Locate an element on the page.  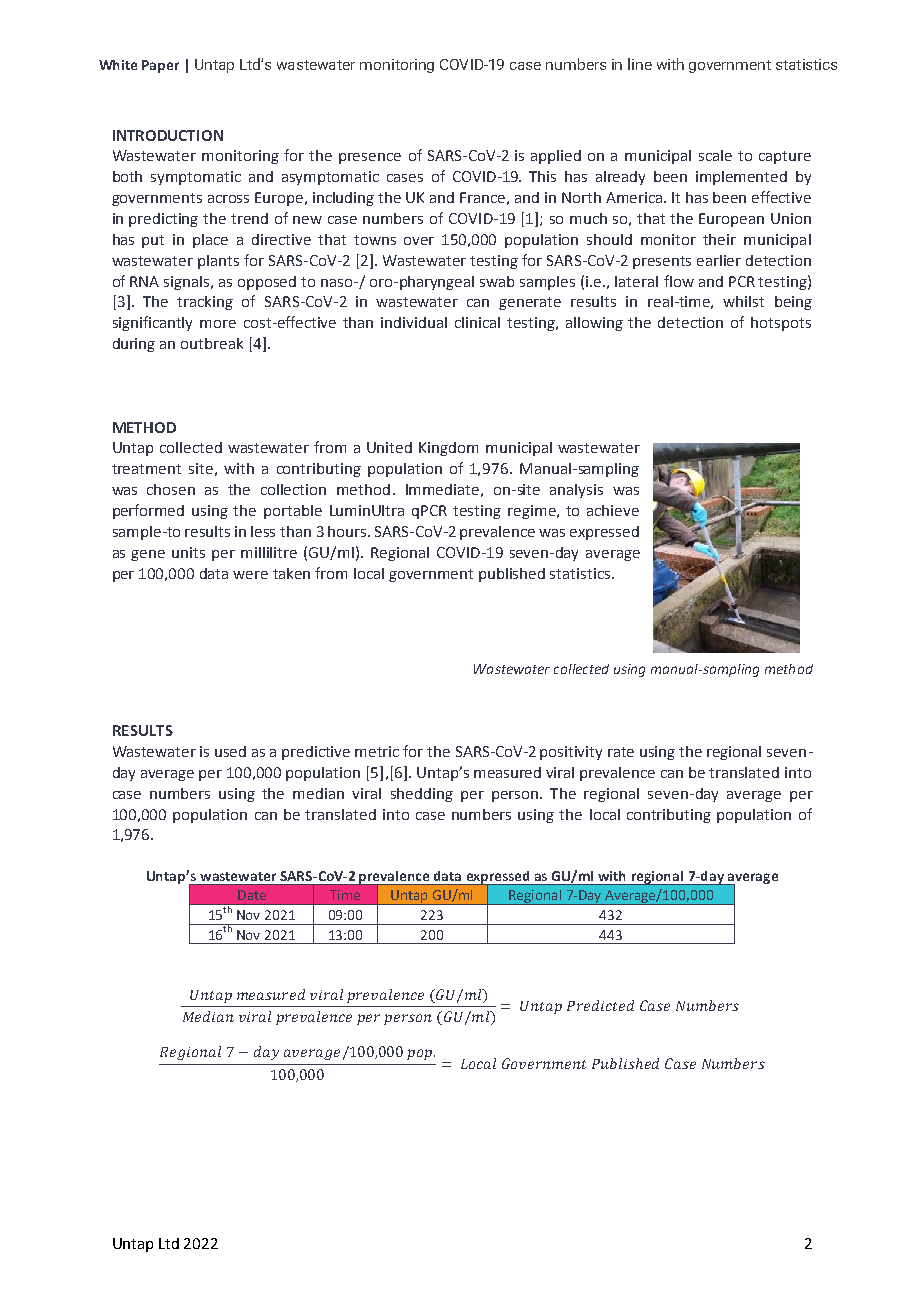
United is located at coordinates (389, 447).
